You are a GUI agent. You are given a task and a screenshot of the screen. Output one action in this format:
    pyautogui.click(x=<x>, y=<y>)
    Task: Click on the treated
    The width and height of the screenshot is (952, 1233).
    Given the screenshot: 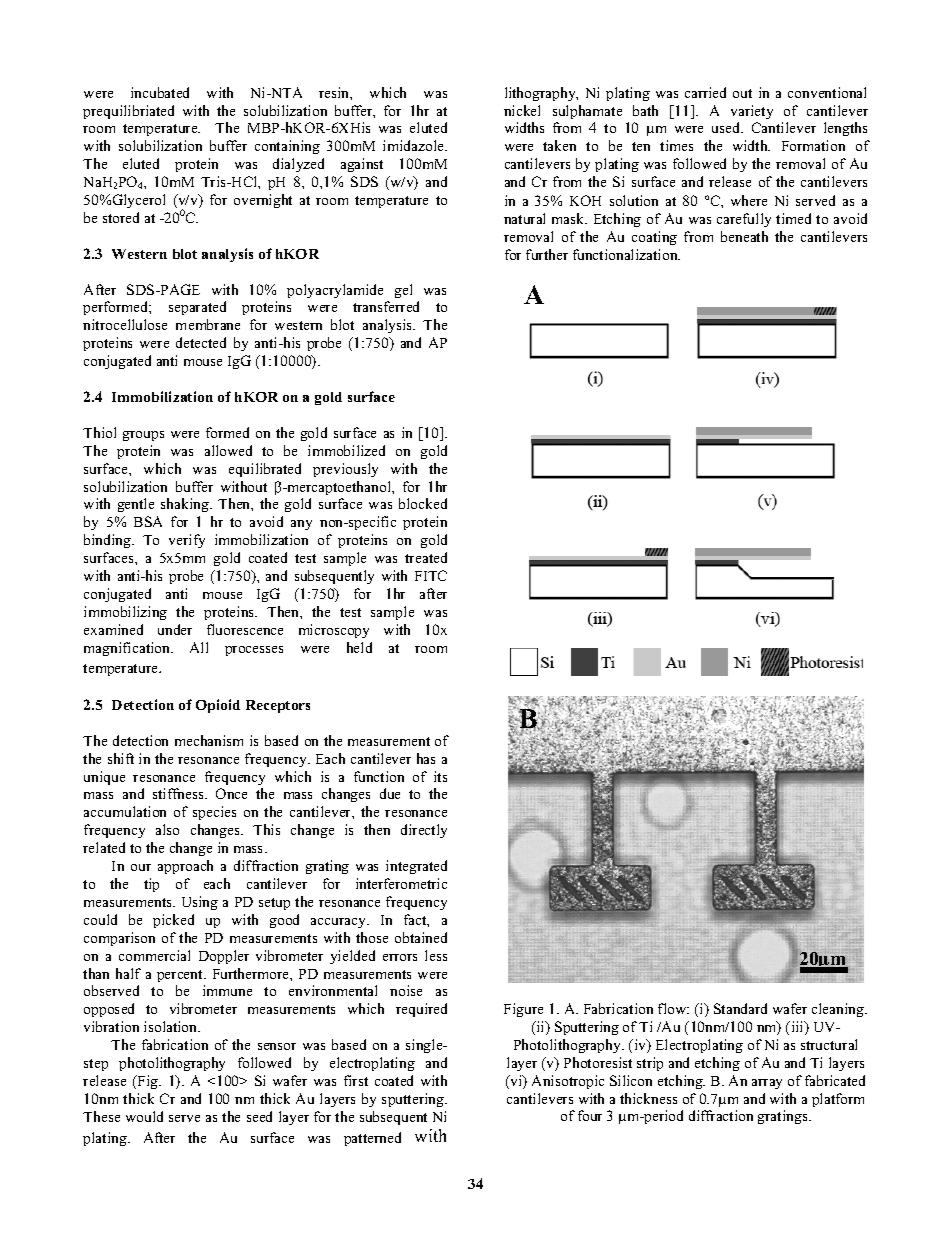 What is the action you would take?
    pyautogui.click(x=426, y=557)
